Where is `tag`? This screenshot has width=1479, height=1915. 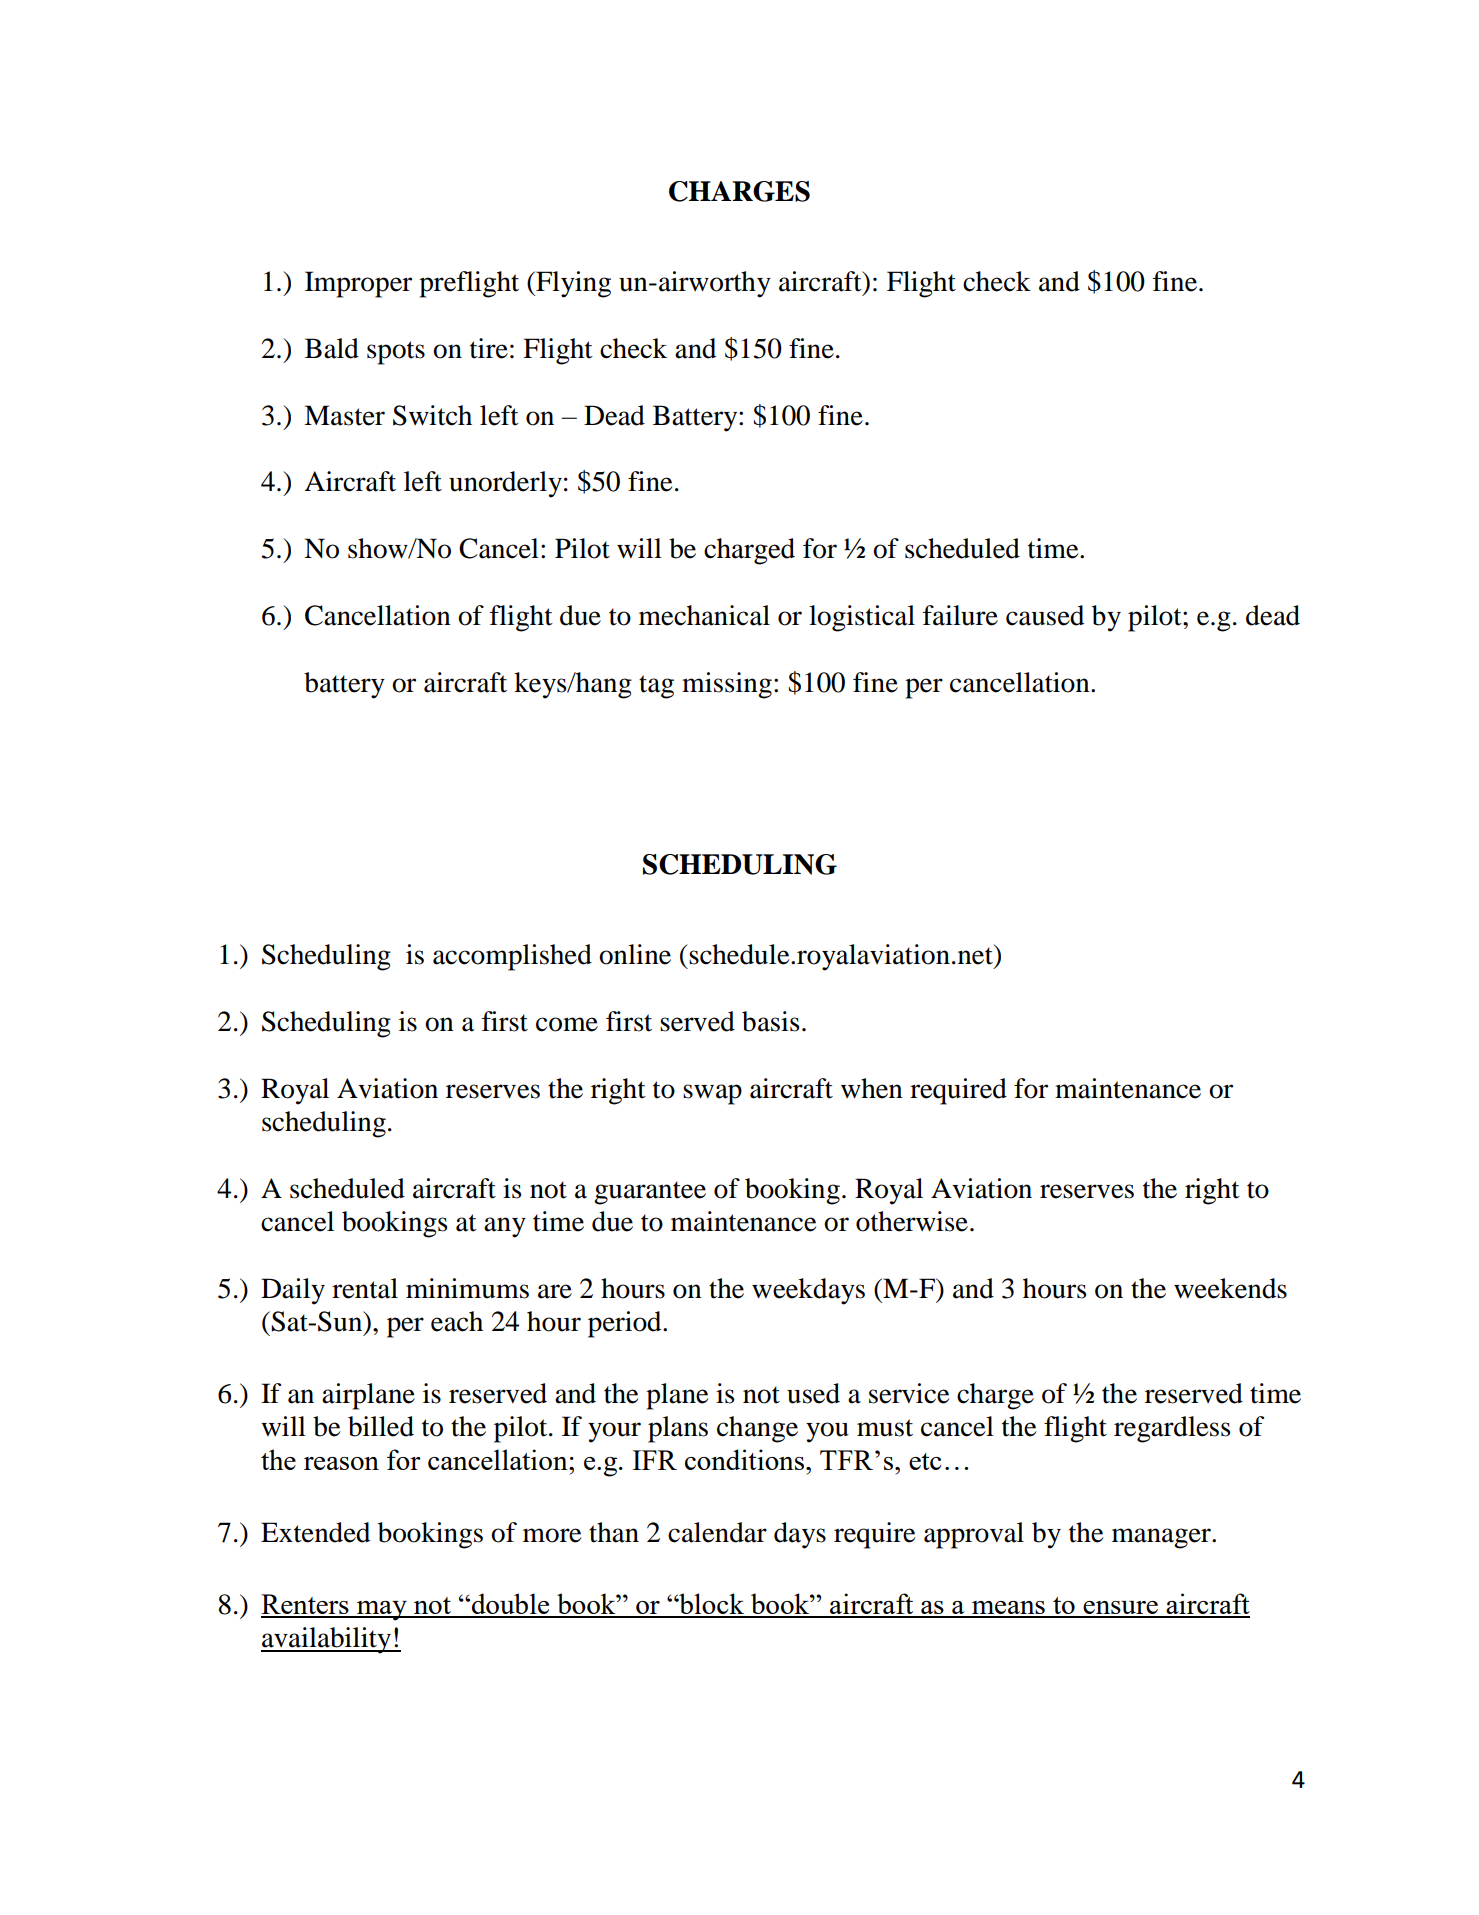 tag is located at coordinates (656, 687).
